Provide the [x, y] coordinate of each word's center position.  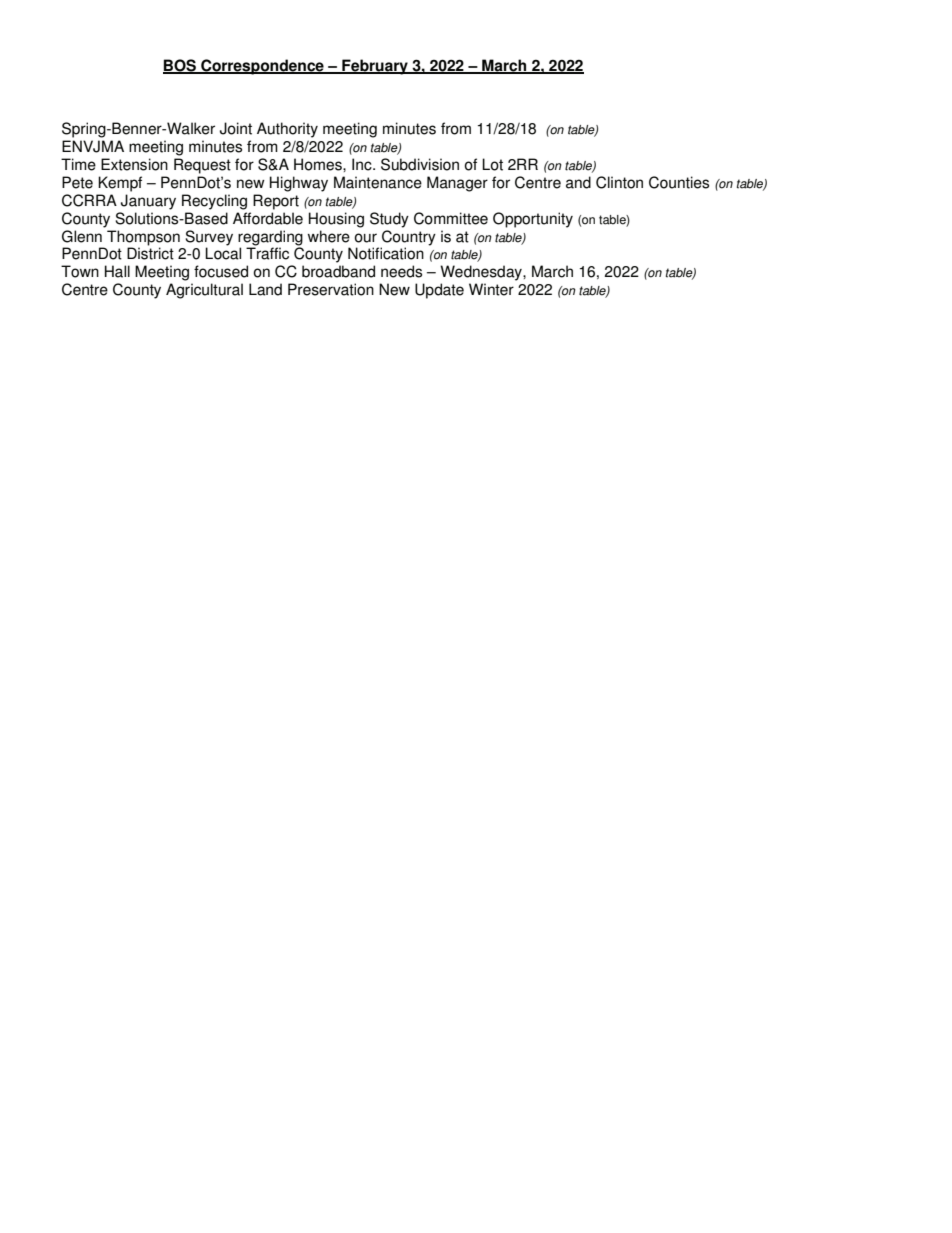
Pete [77, 182]
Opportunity [533, 220]
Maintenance [378, 182]
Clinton [619, 182]
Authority [287, 130]
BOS [181, 66]
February [375, 67]
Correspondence [262, 67]
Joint [236, 128]
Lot [492, 164]
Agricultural [204, 291]
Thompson [143, 238]
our [366, 238]
